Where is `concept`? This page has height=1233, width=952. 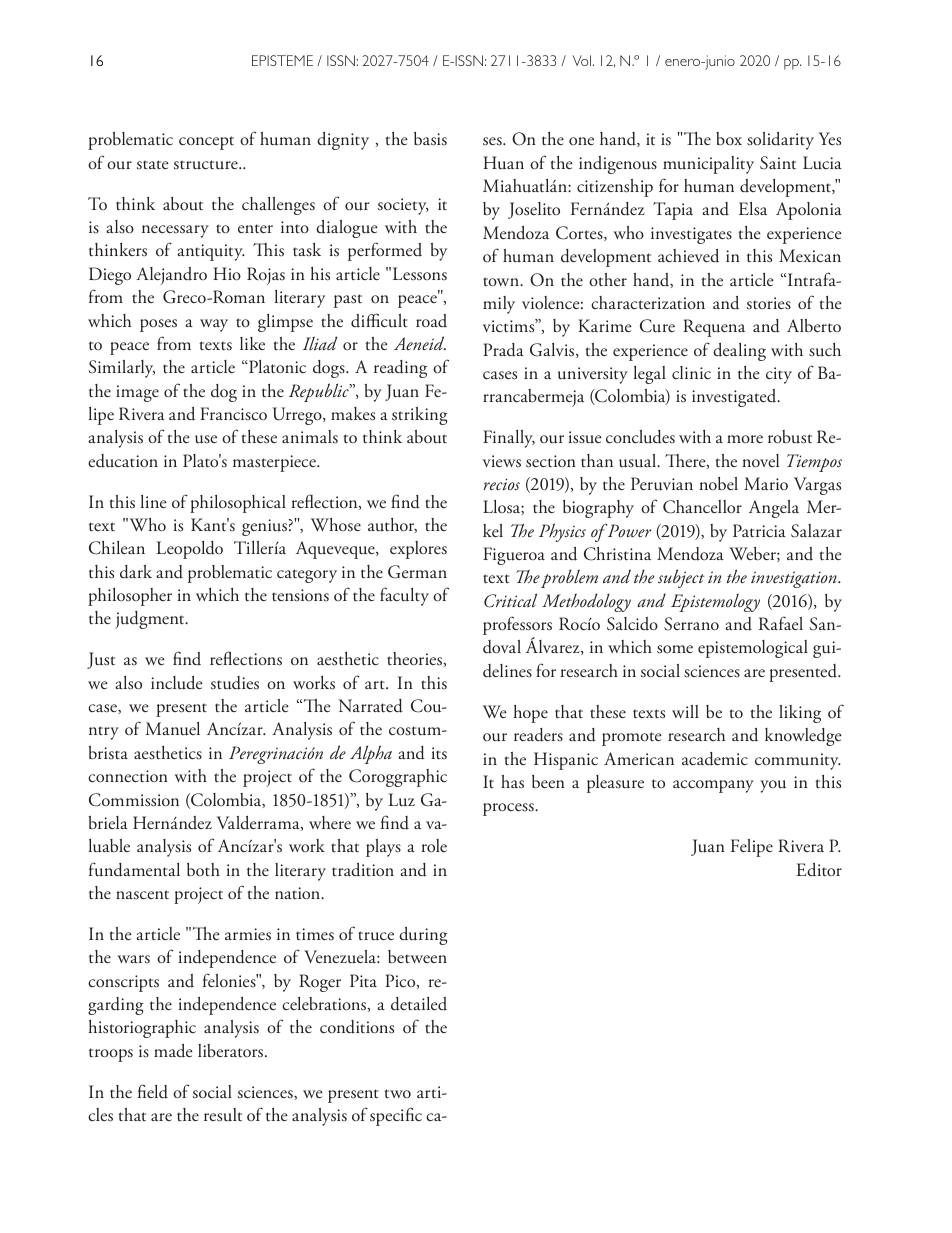 concept is located at coordinates (206, 143).
